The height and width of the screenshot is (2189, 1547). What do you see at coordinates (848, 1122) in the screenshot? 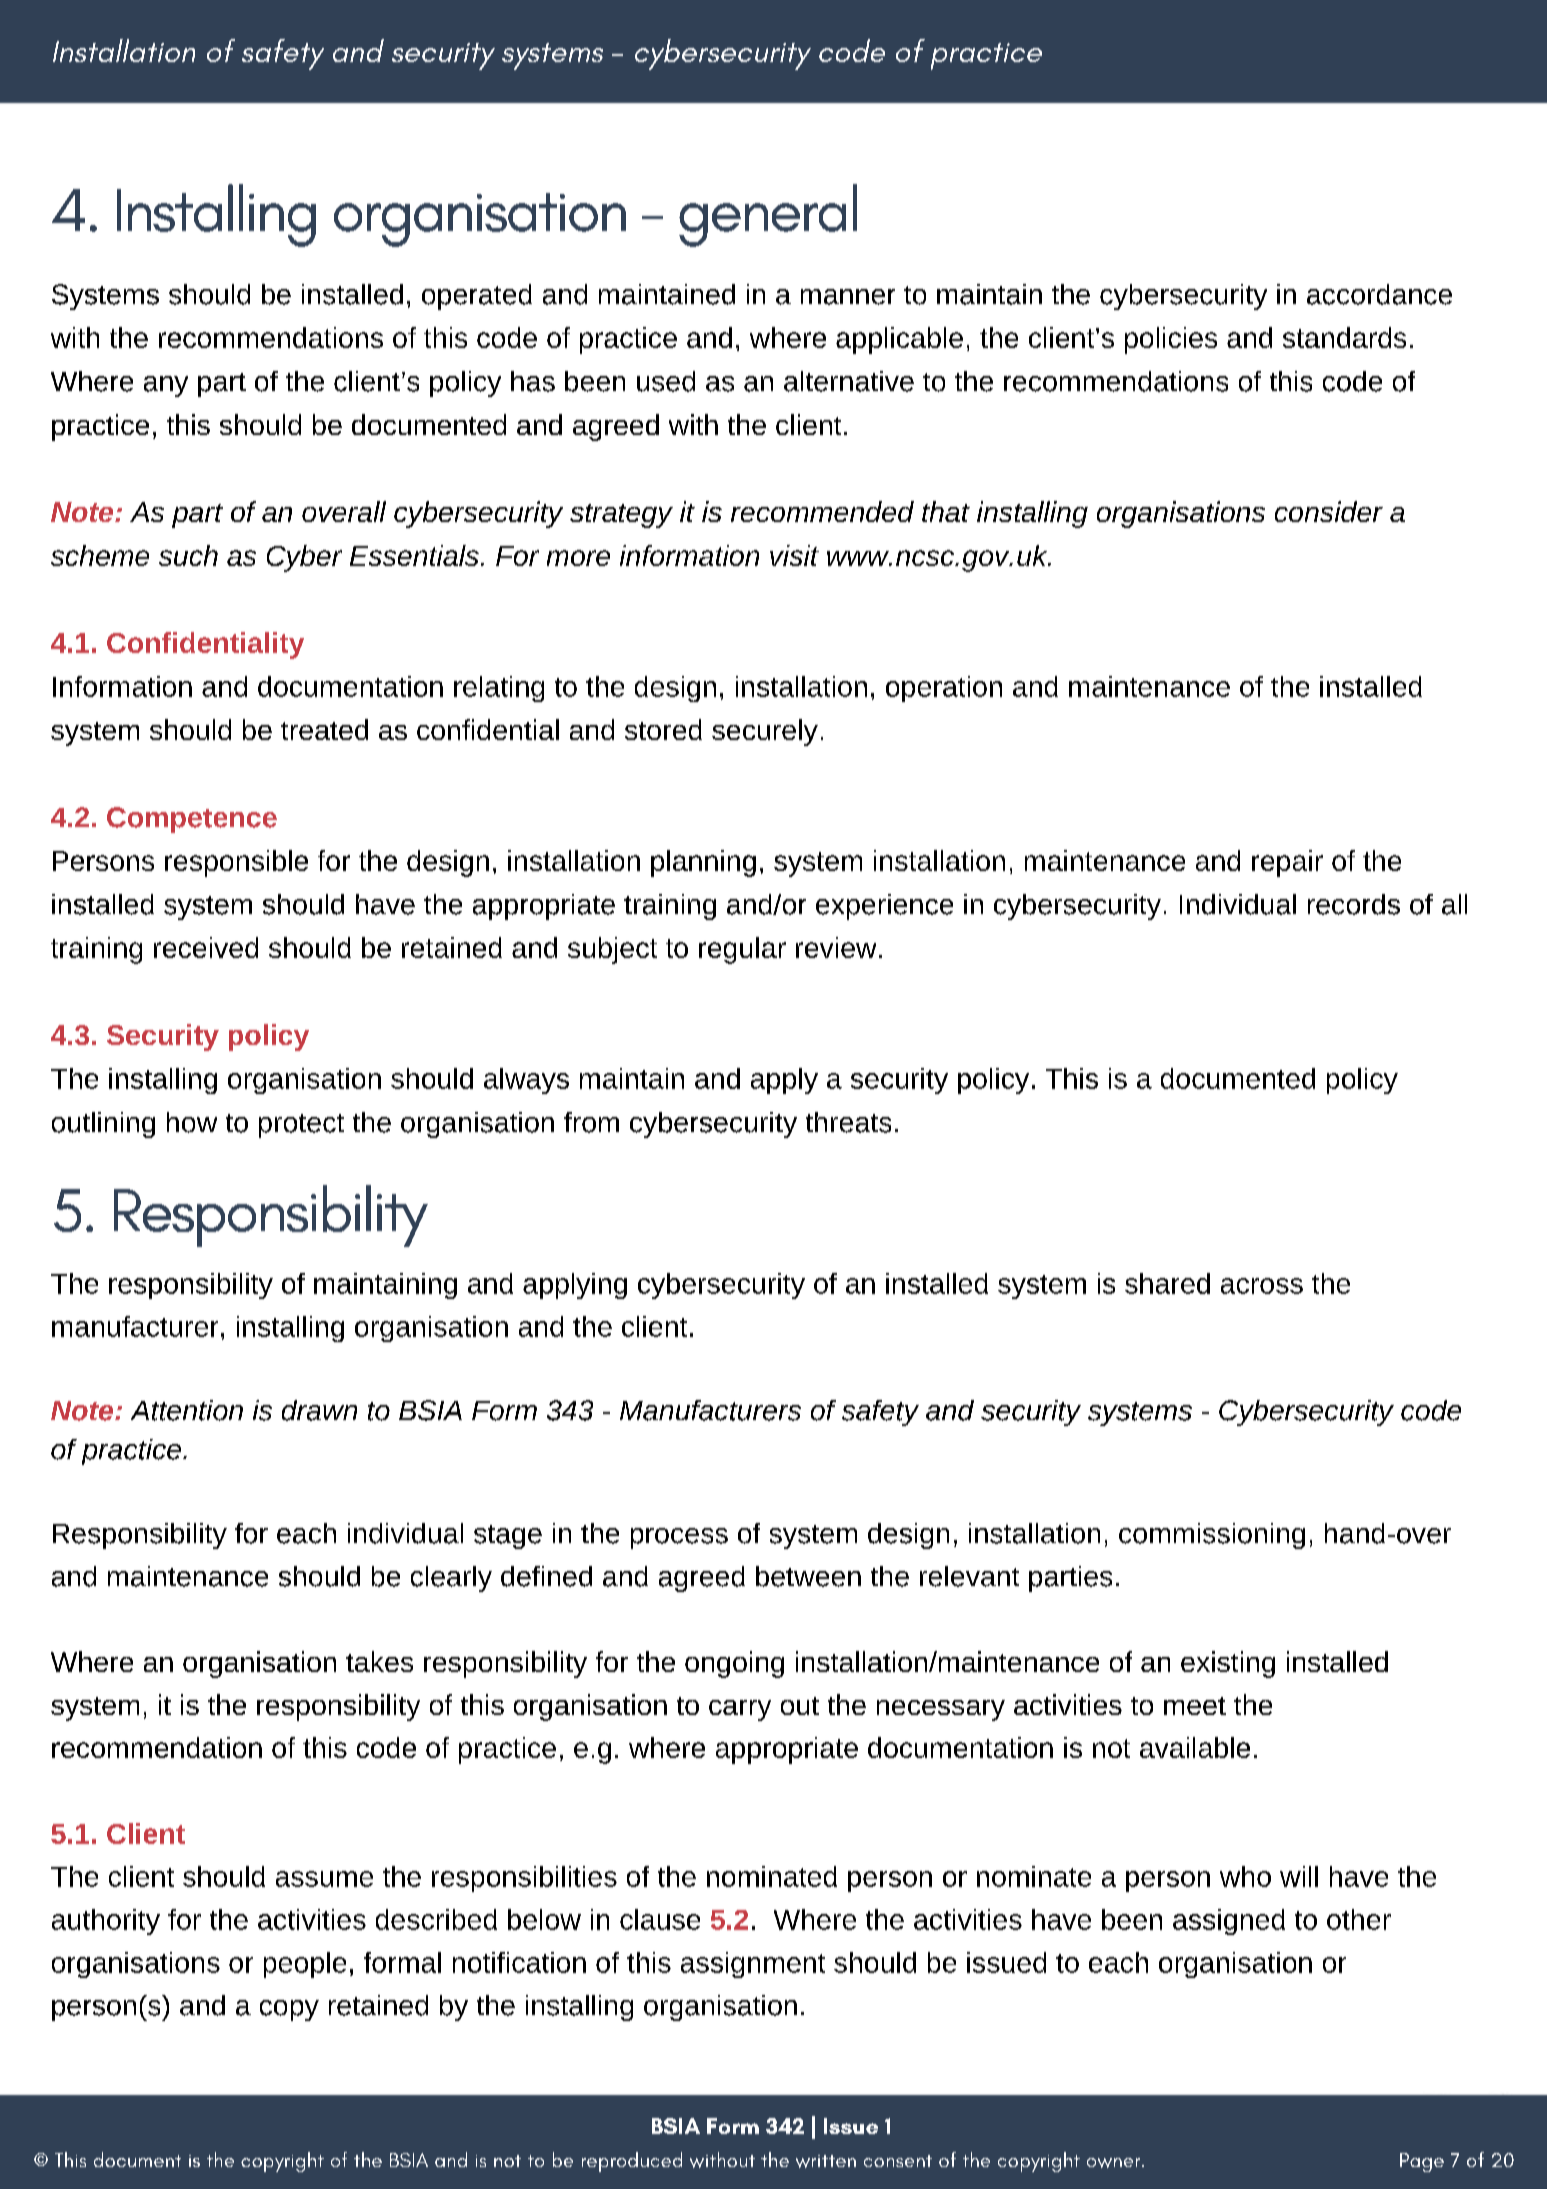
I see `threats` at bounding box center [848, 1122].
